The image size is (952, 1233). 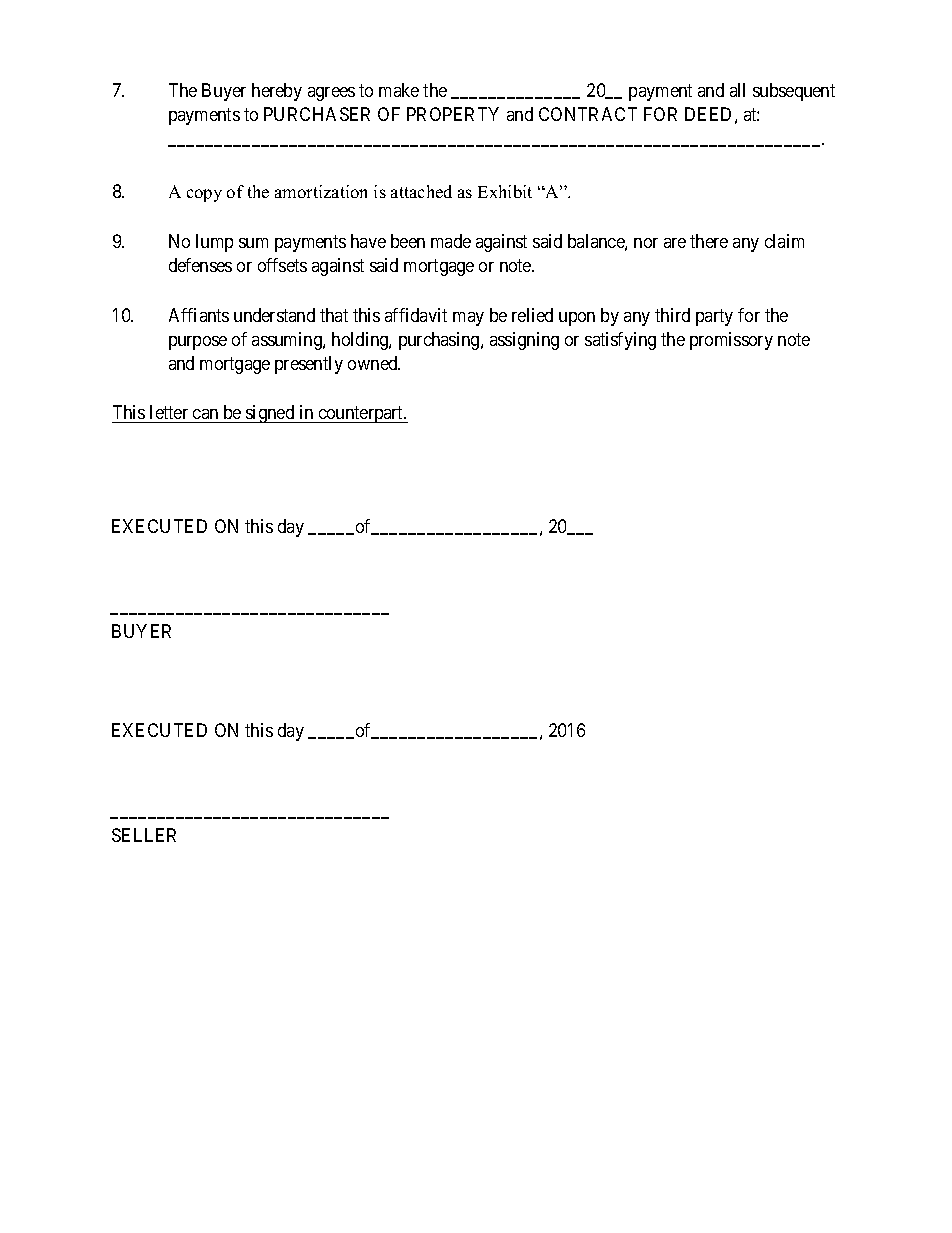 What do you see at coordinates (205, 414) in the screenshot?
I see `can` at bounding box center [205, 414].
